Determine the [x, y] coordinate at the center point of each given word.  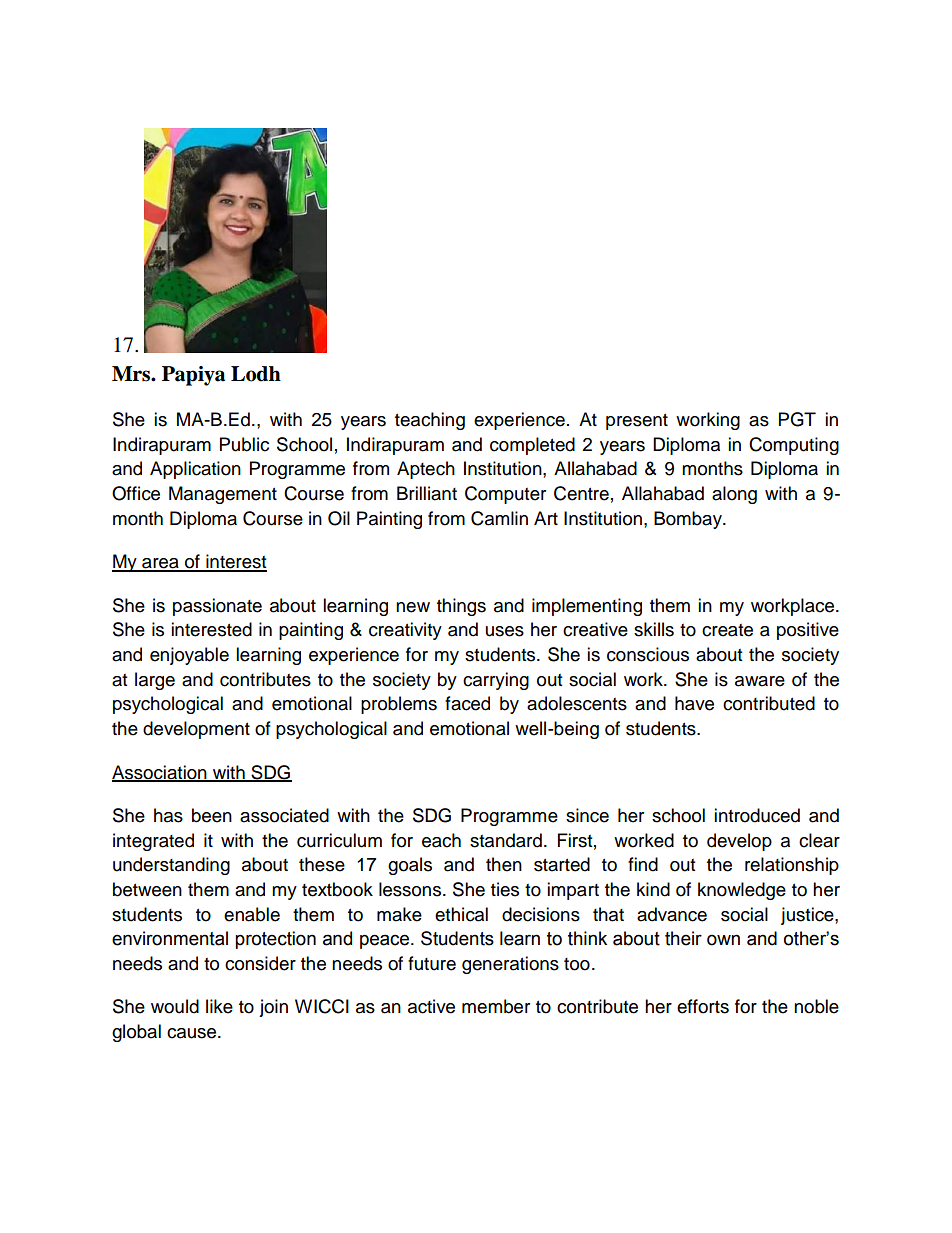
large [155, 681]
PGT [797, 419]
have [694, 703]
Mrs [132, 374]
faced [467, 703]
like [219, 1006]
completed [532, 446]
